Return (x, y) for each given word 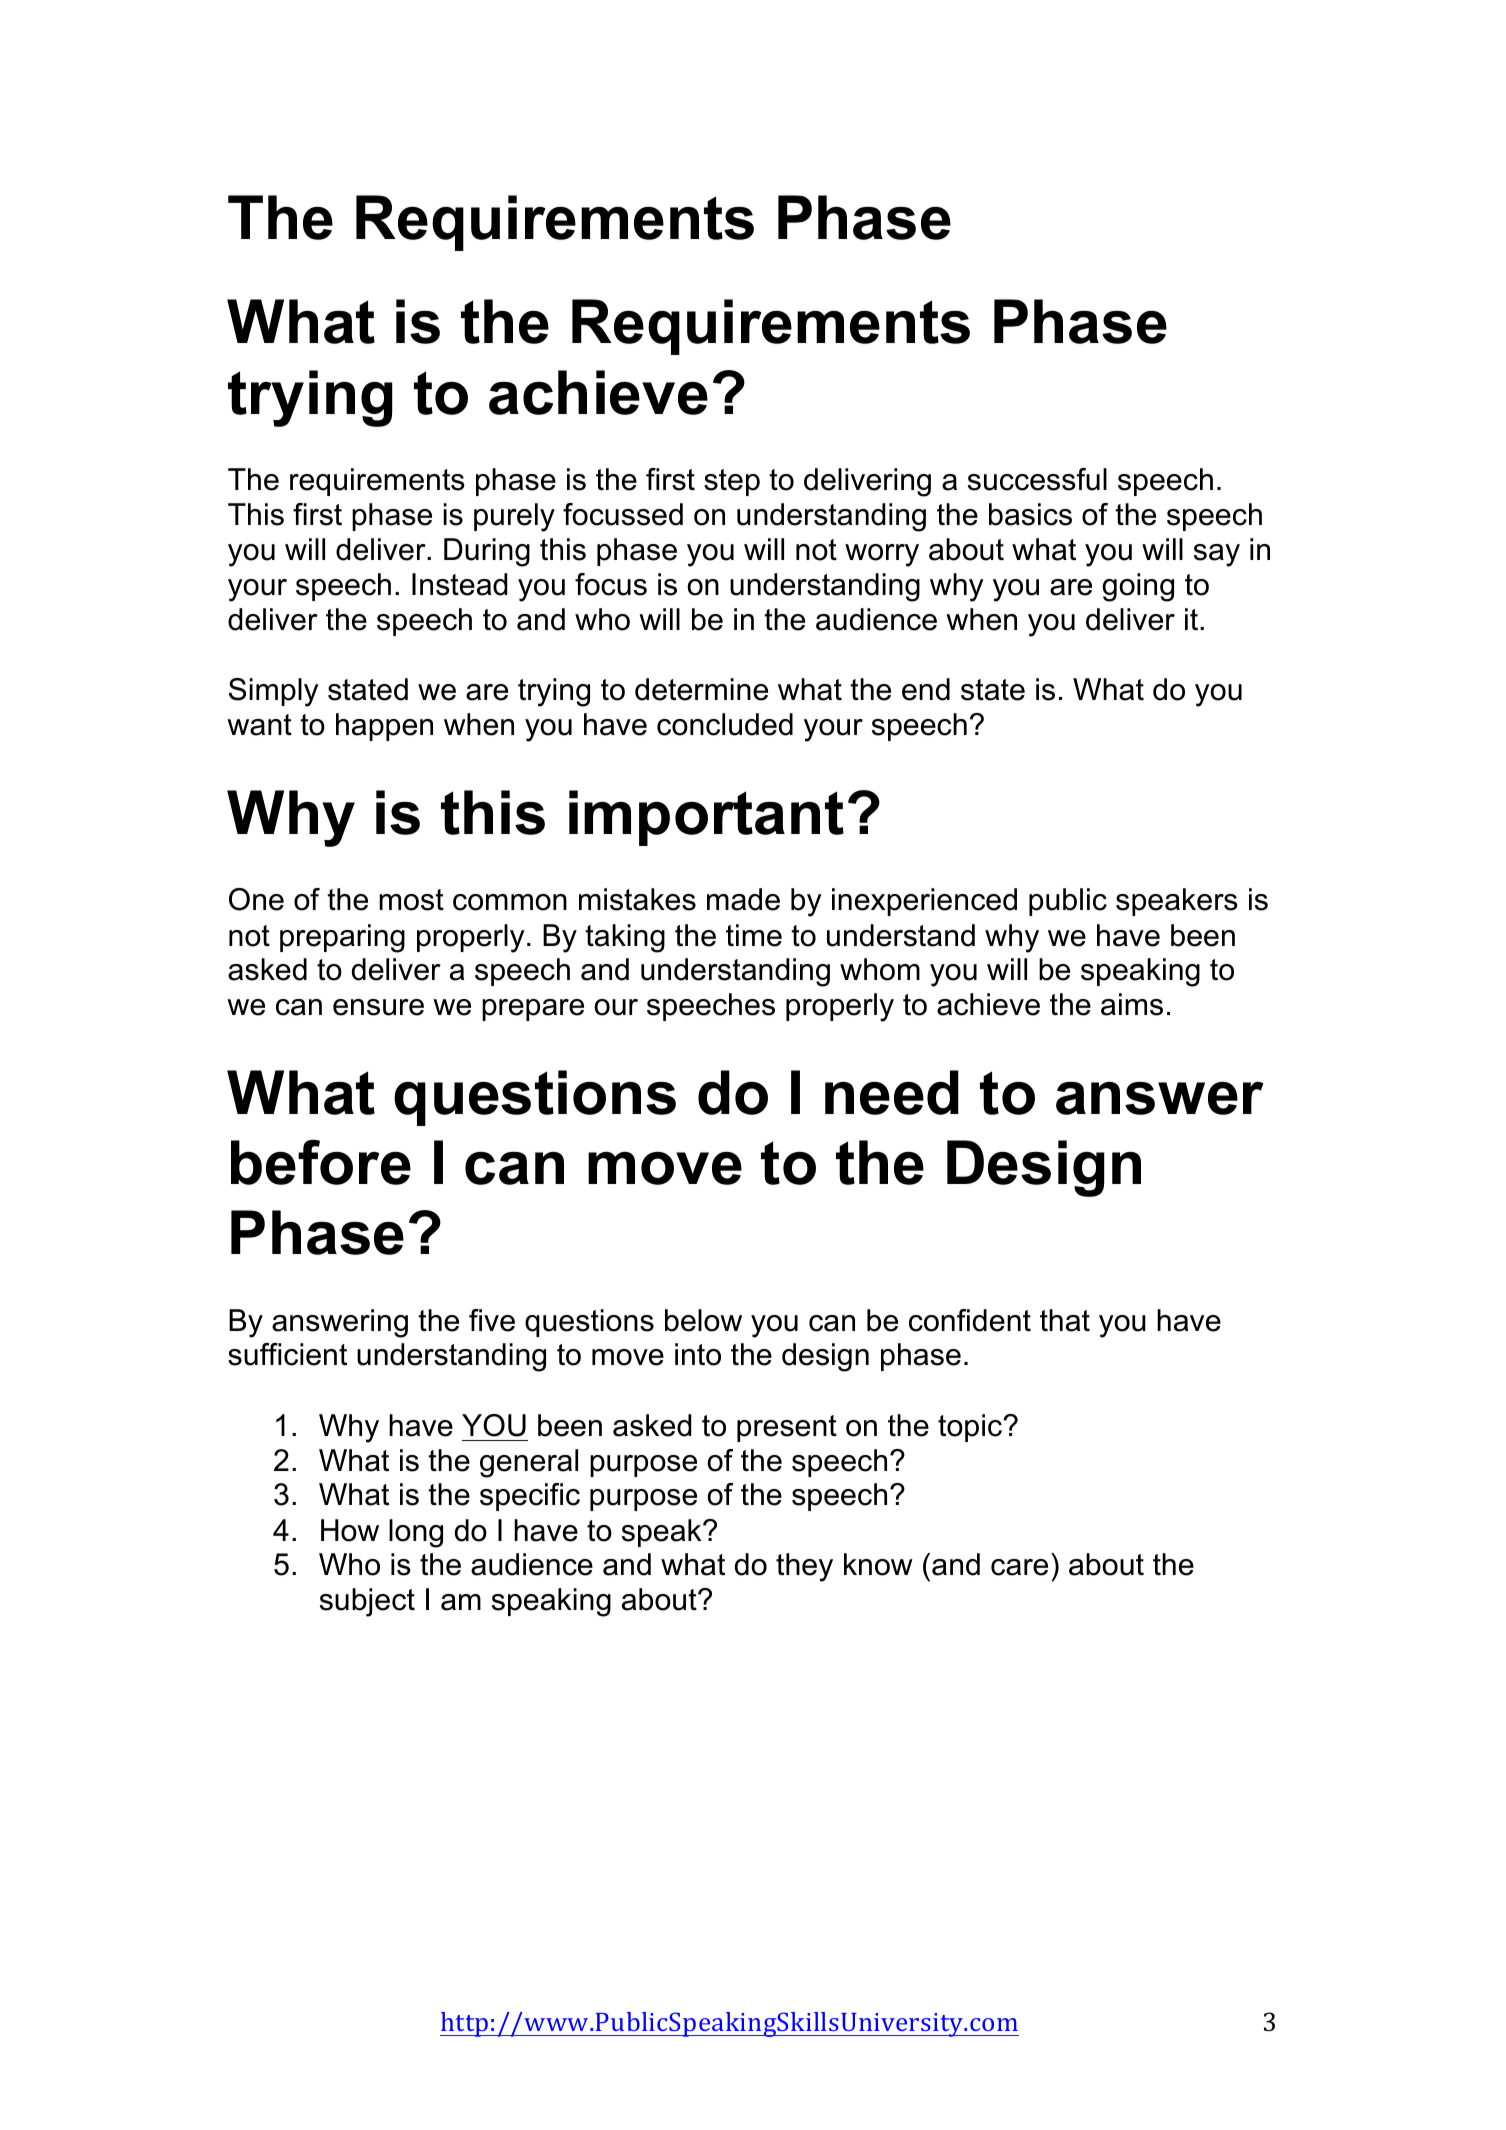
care (1019, 1567)
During (487, 552)
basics (1030, 514)
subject (367, 1602)
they (804, 1567)
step (732, 482)
